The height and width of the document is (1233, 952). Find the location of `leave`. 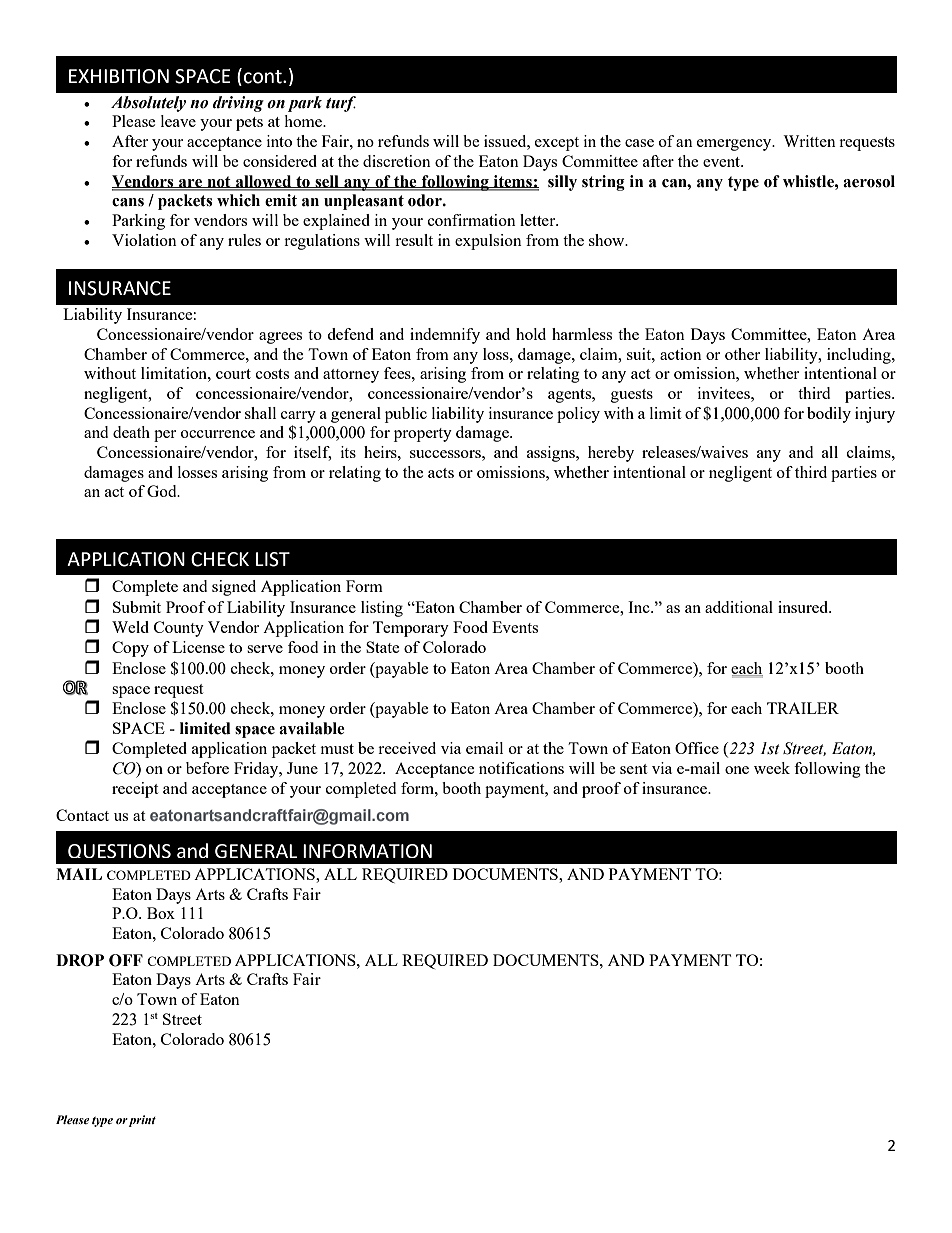

leave is located at coordinates (178, 121).
